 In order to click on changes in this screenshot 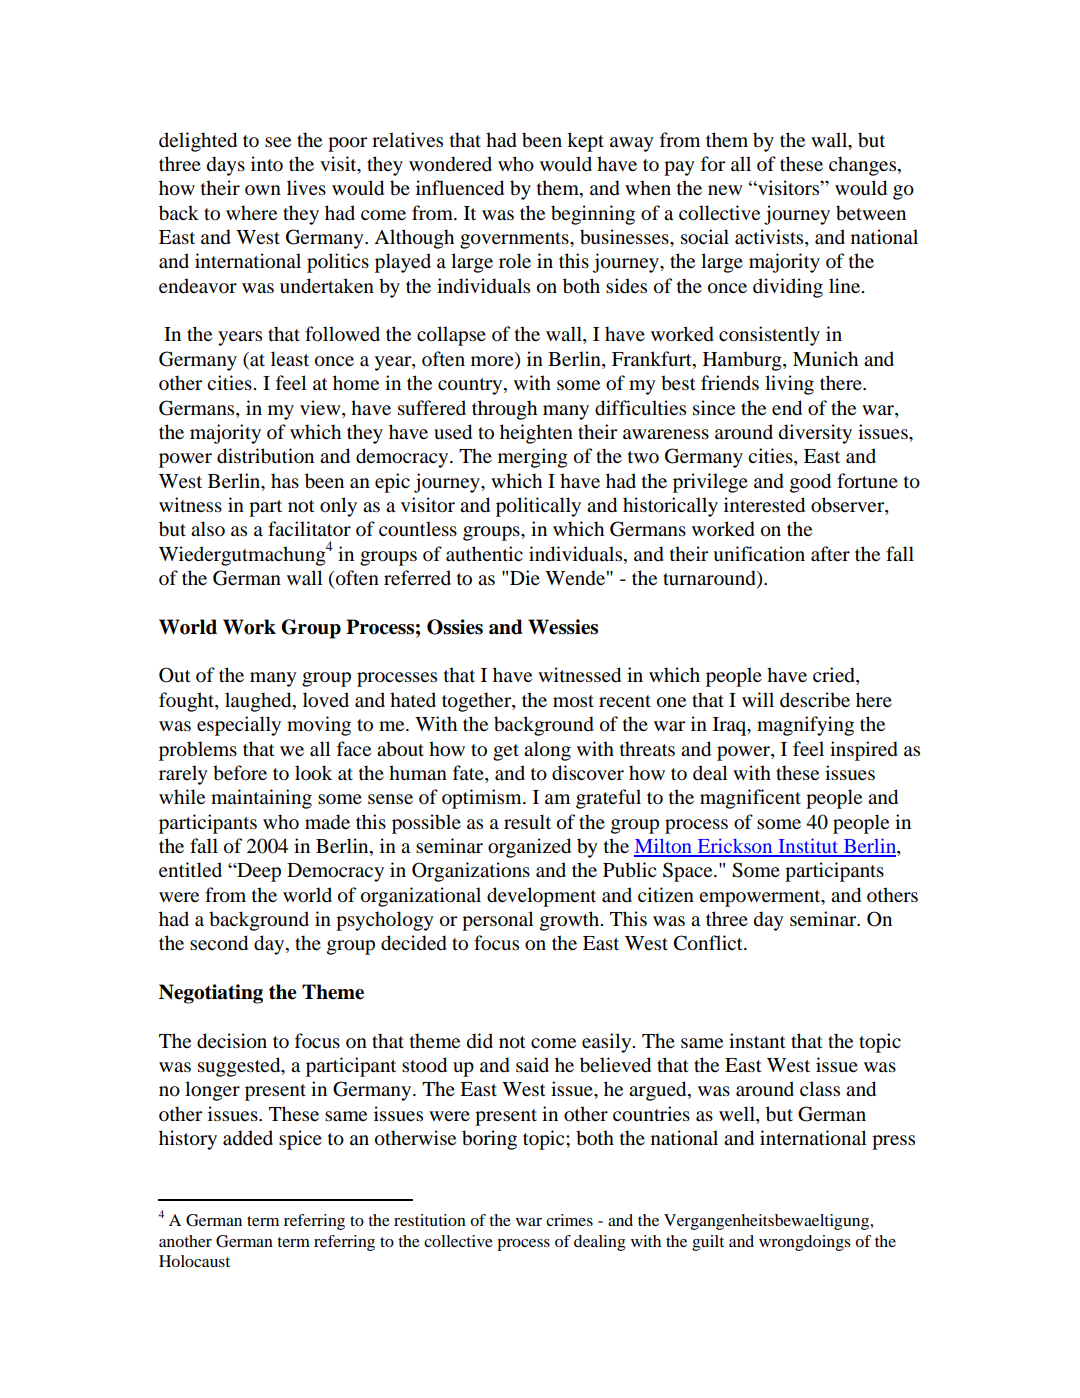, I will do `click(864, 166)`.
